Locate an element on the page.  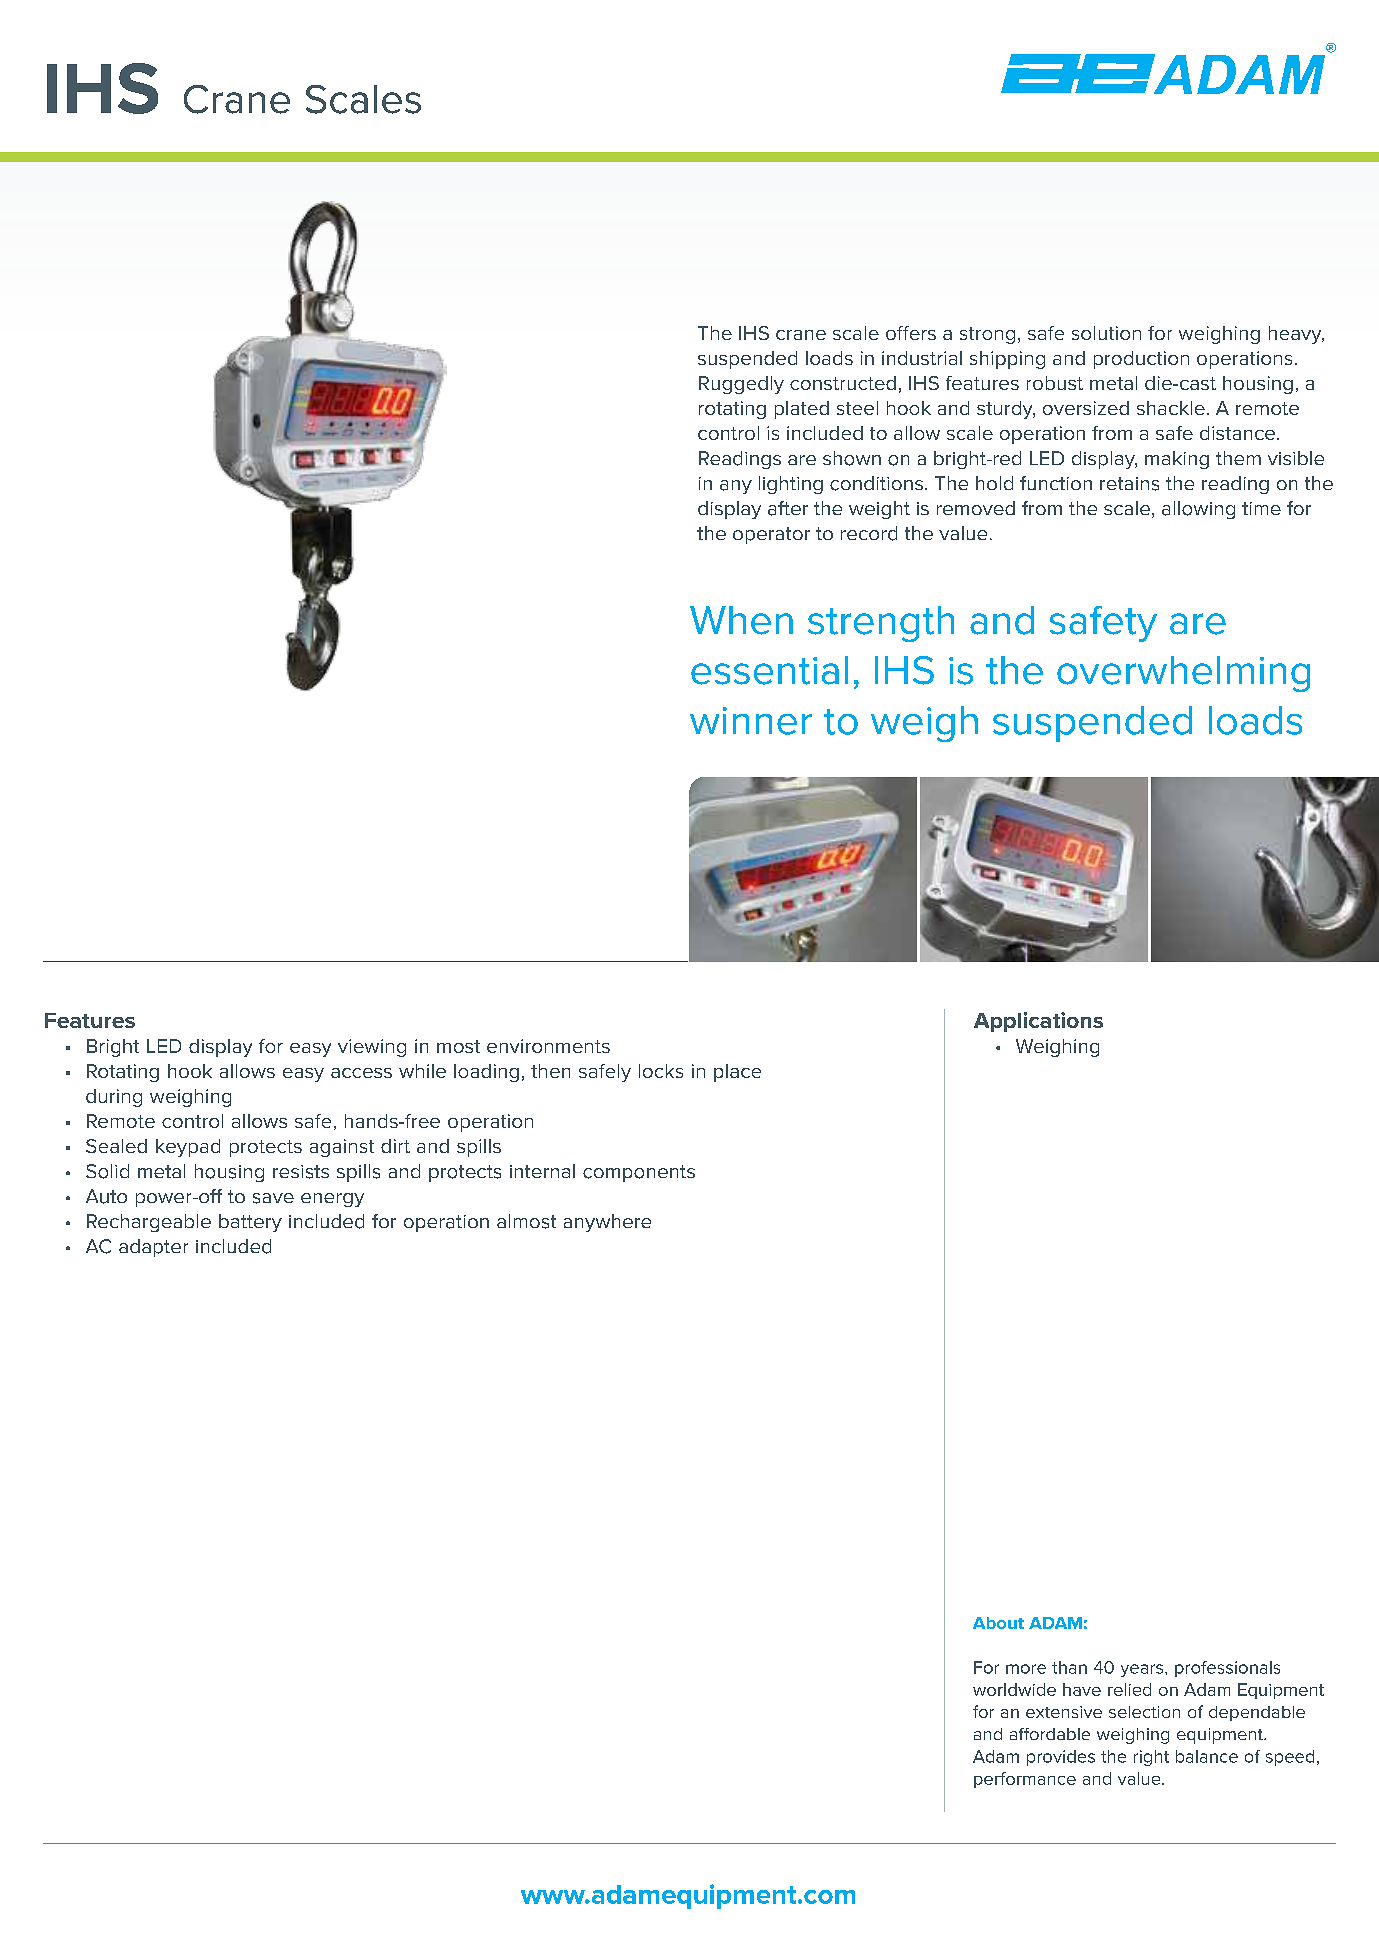
Applications is located at coordinates (1038, 1022).
